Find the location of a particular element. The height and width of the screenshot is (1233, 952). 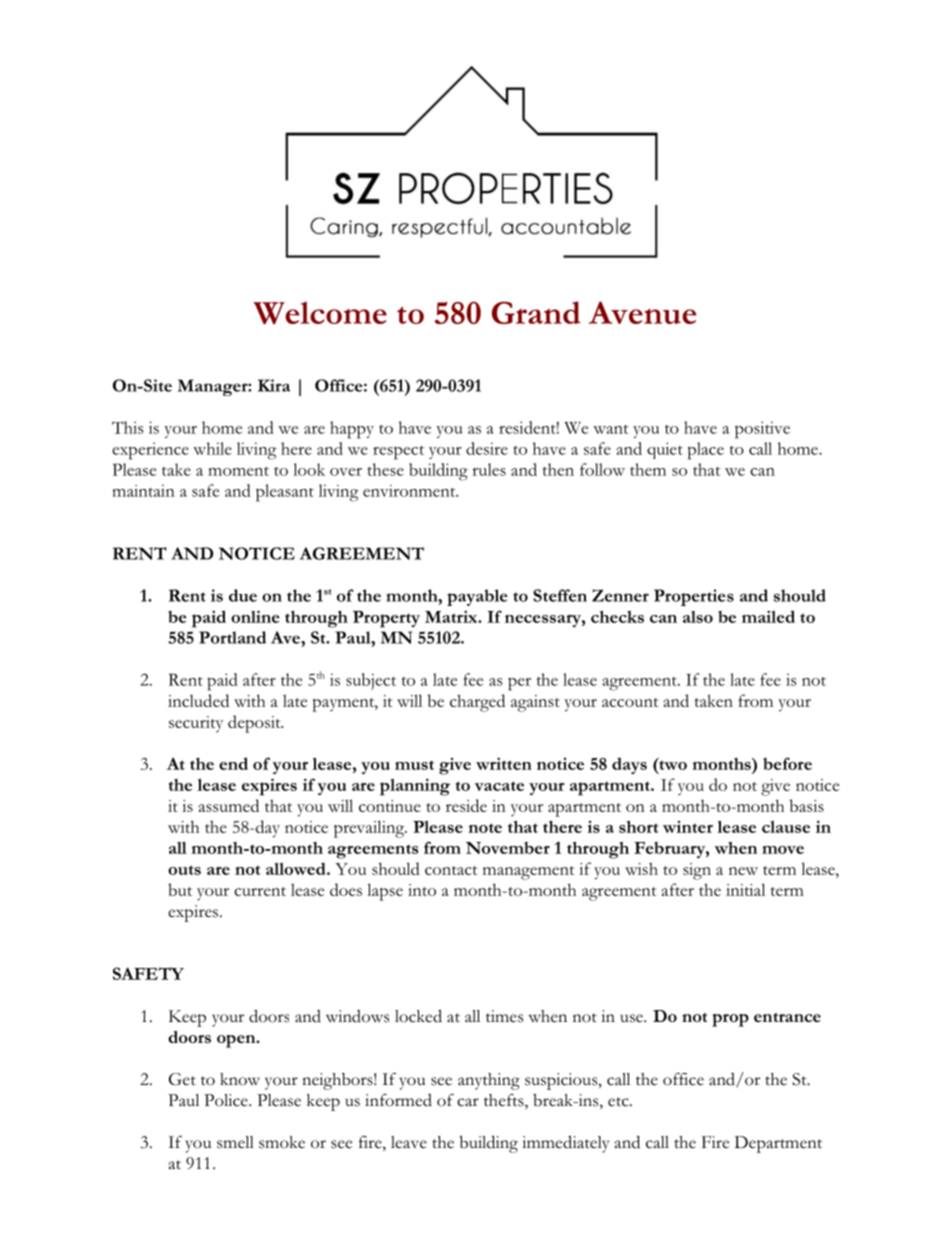

Avenue is located at coordinates (643, 312).
